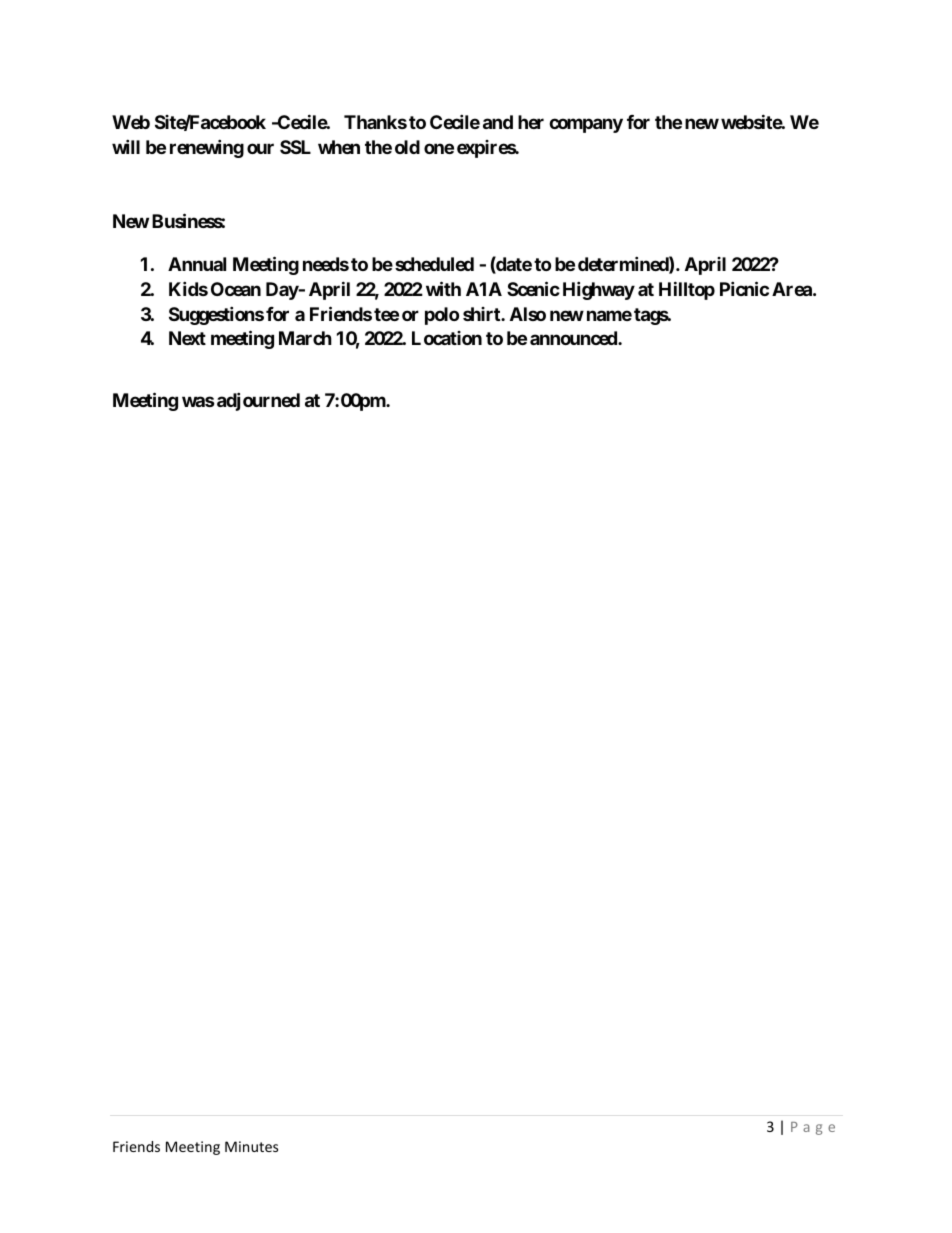  I want to click on Minutes, so click(251, 1146).
